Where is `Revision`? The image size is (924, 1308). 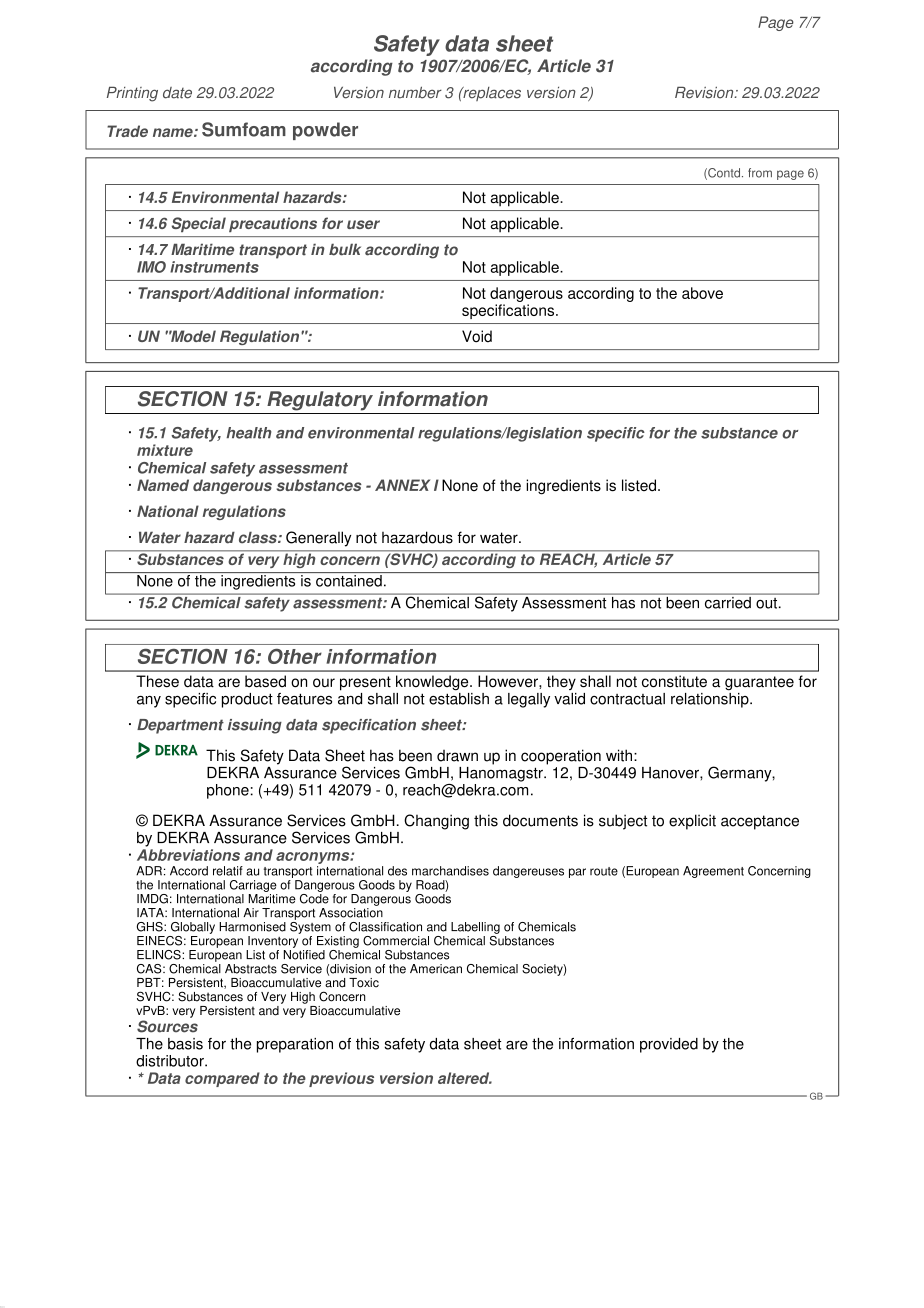
Revision is located at coordinates (705, 93).
